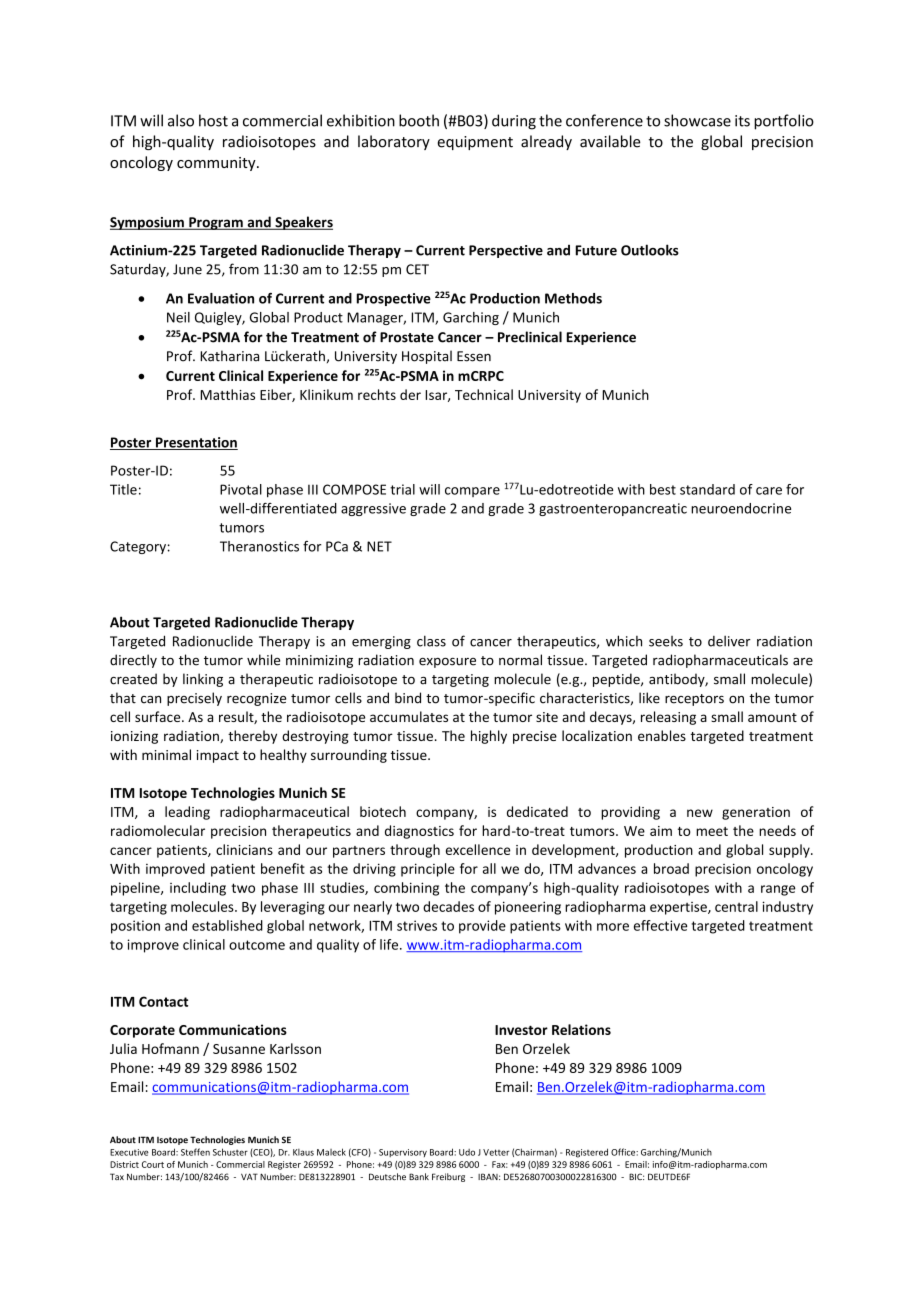 Image resolution: width=924 pixels, height=1308 pixels. Describe the element at coordinates (227, 925) in the screenshot. I see `established` at that location.
